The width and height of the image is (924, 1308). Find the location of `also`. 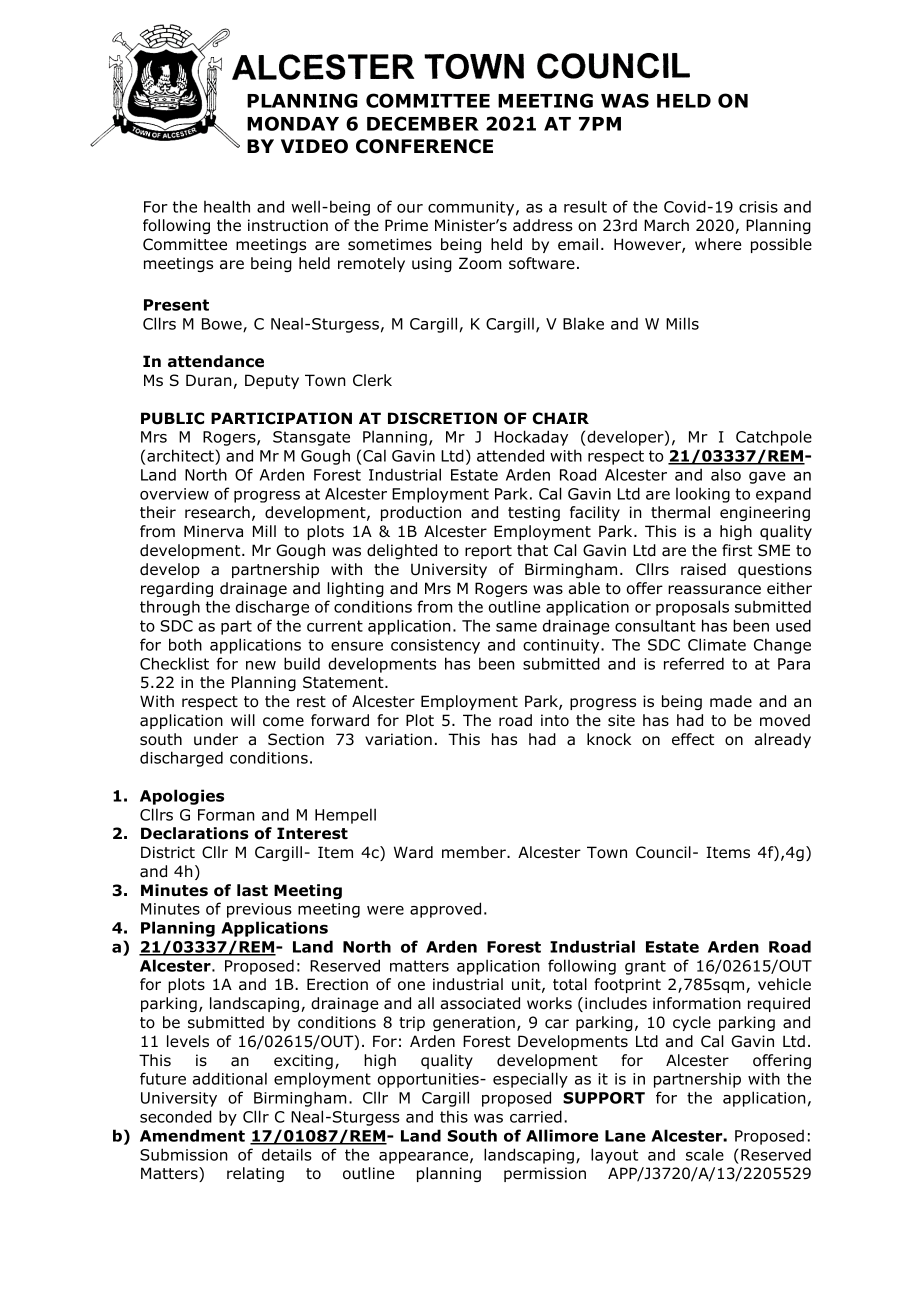

also is located at coordinates (726, 474).
